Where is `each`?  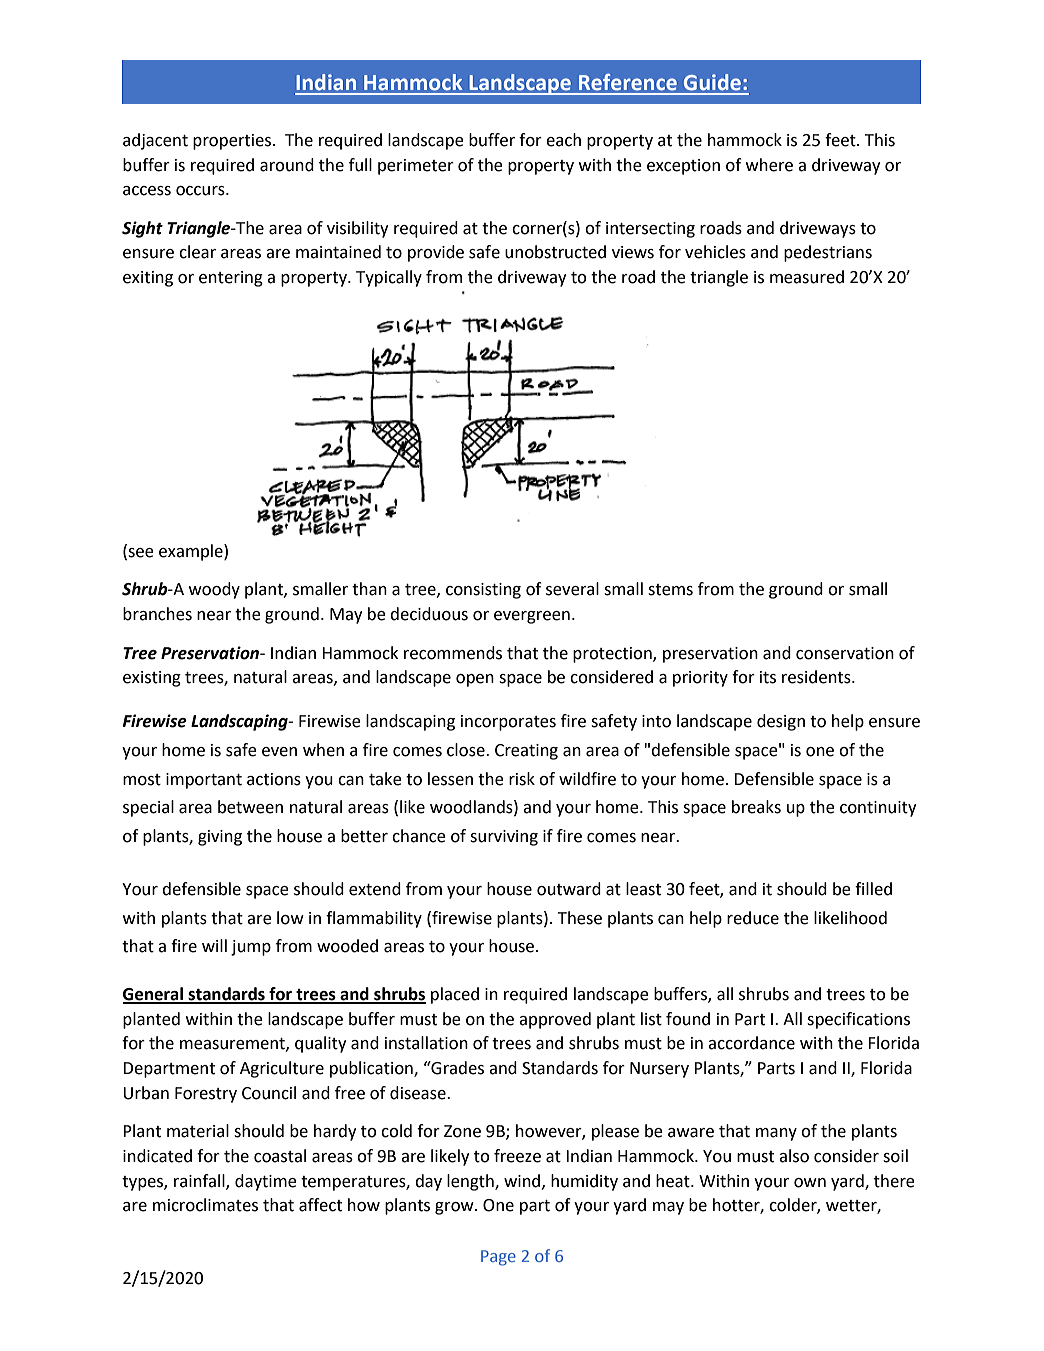 each is located at coordinates (563, 140).
